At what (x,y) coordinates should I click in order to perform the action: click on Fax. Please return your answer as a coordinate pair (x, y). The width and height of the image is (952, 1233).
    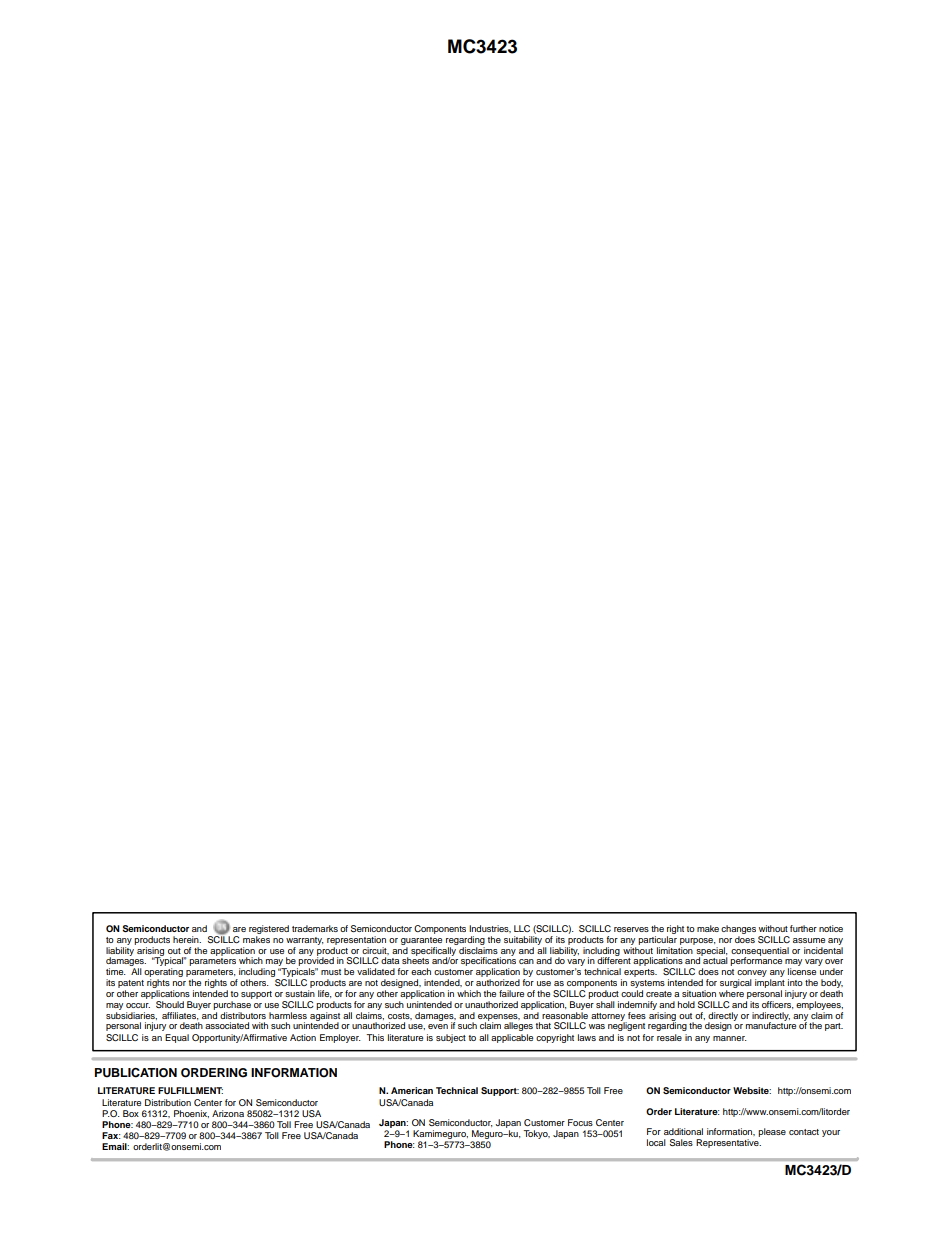
    Looking at the image, I should click on (111, 1135).
